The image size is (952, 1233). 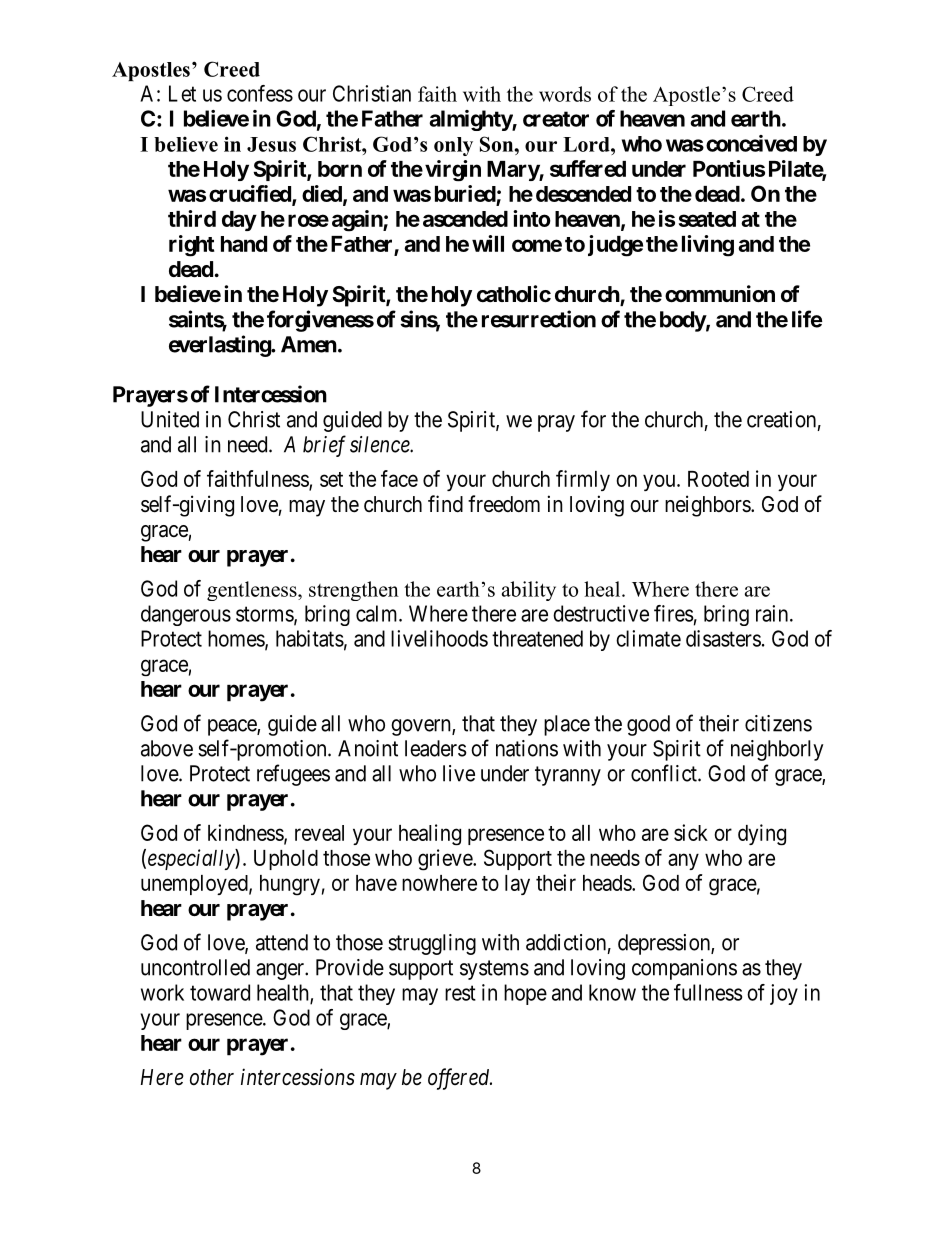 What do you see at coordinates (539, 319) in the screenshot?
I see `resurrection` at bounding box center [539, 319].
